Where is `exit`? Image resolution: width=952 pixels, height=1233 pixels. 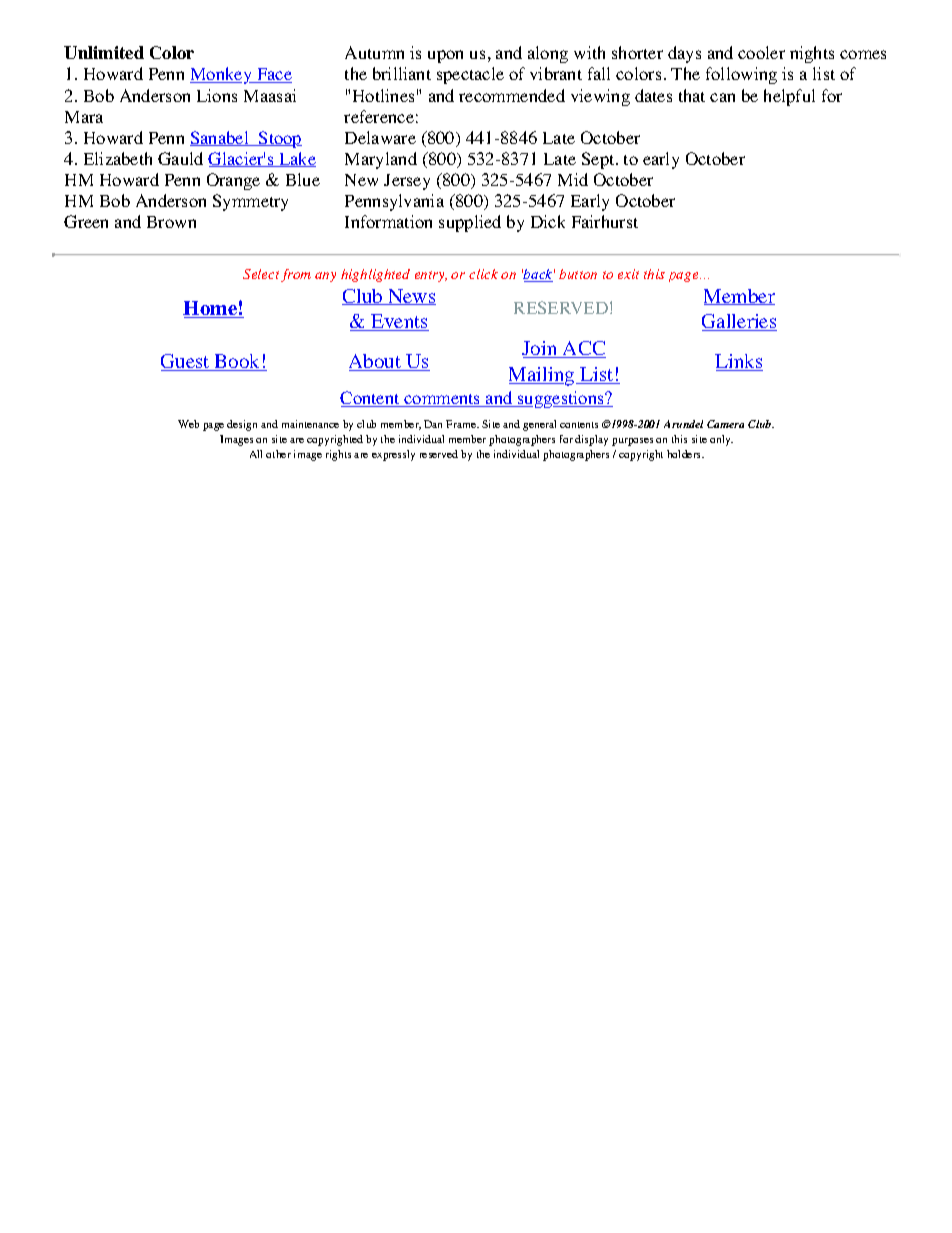 exit is located at coordinates (628, 274).
